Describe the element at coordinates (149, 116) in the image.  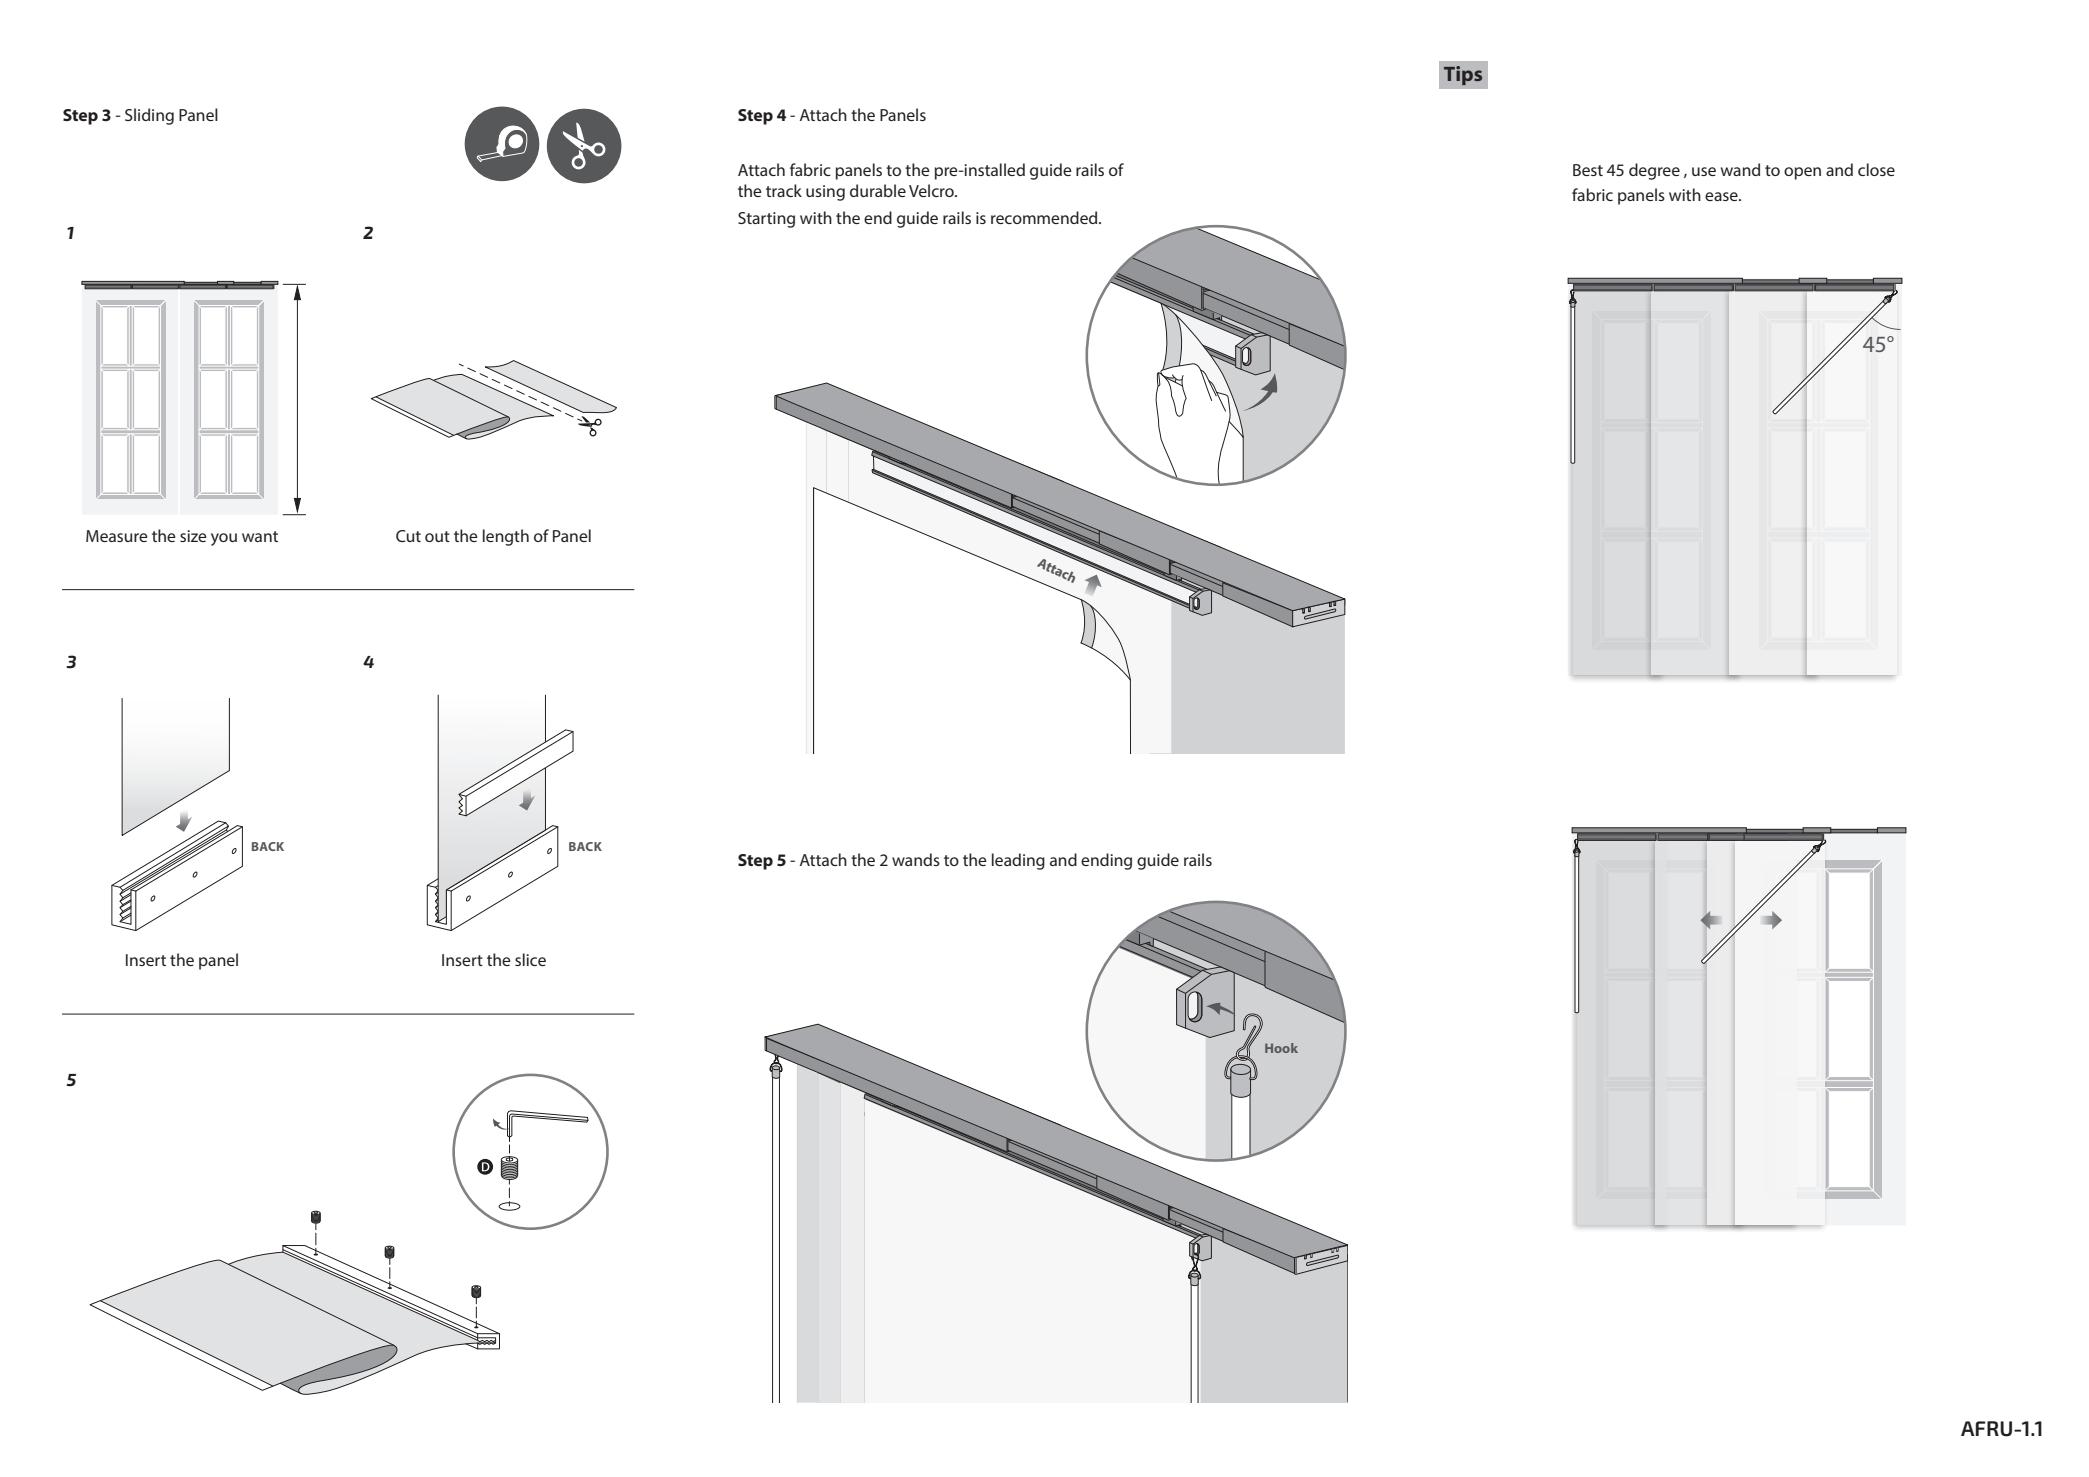
I see `Sliding` at that location.
